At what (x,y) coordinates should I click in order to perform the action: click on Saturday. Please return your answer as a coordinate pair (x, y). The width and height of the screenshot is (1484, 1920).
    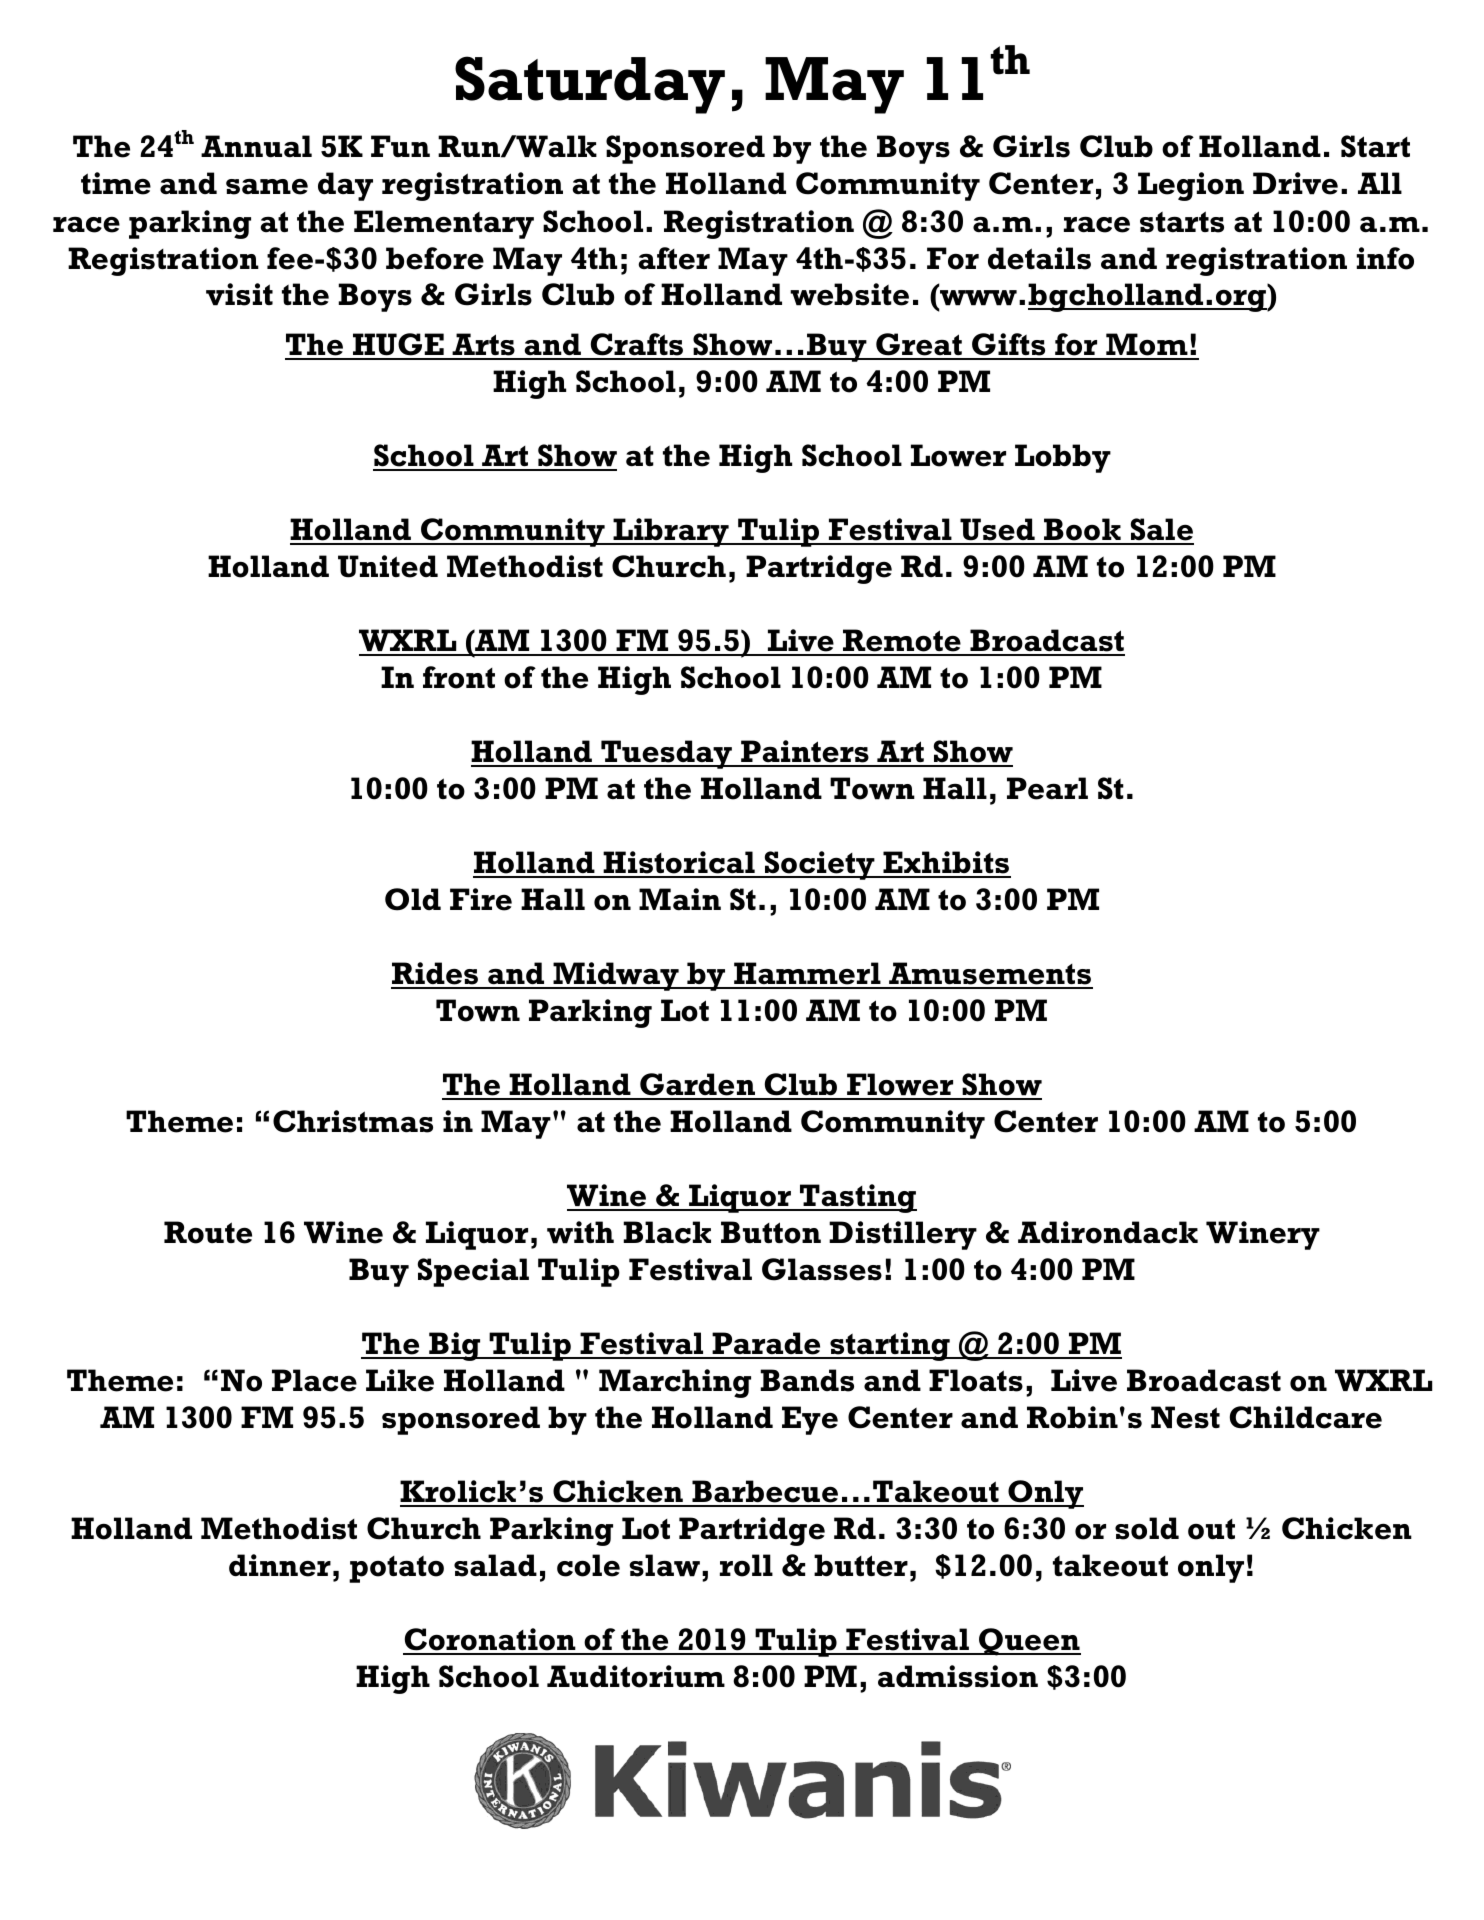
    Looking at the image, I should click on (590, 85).
